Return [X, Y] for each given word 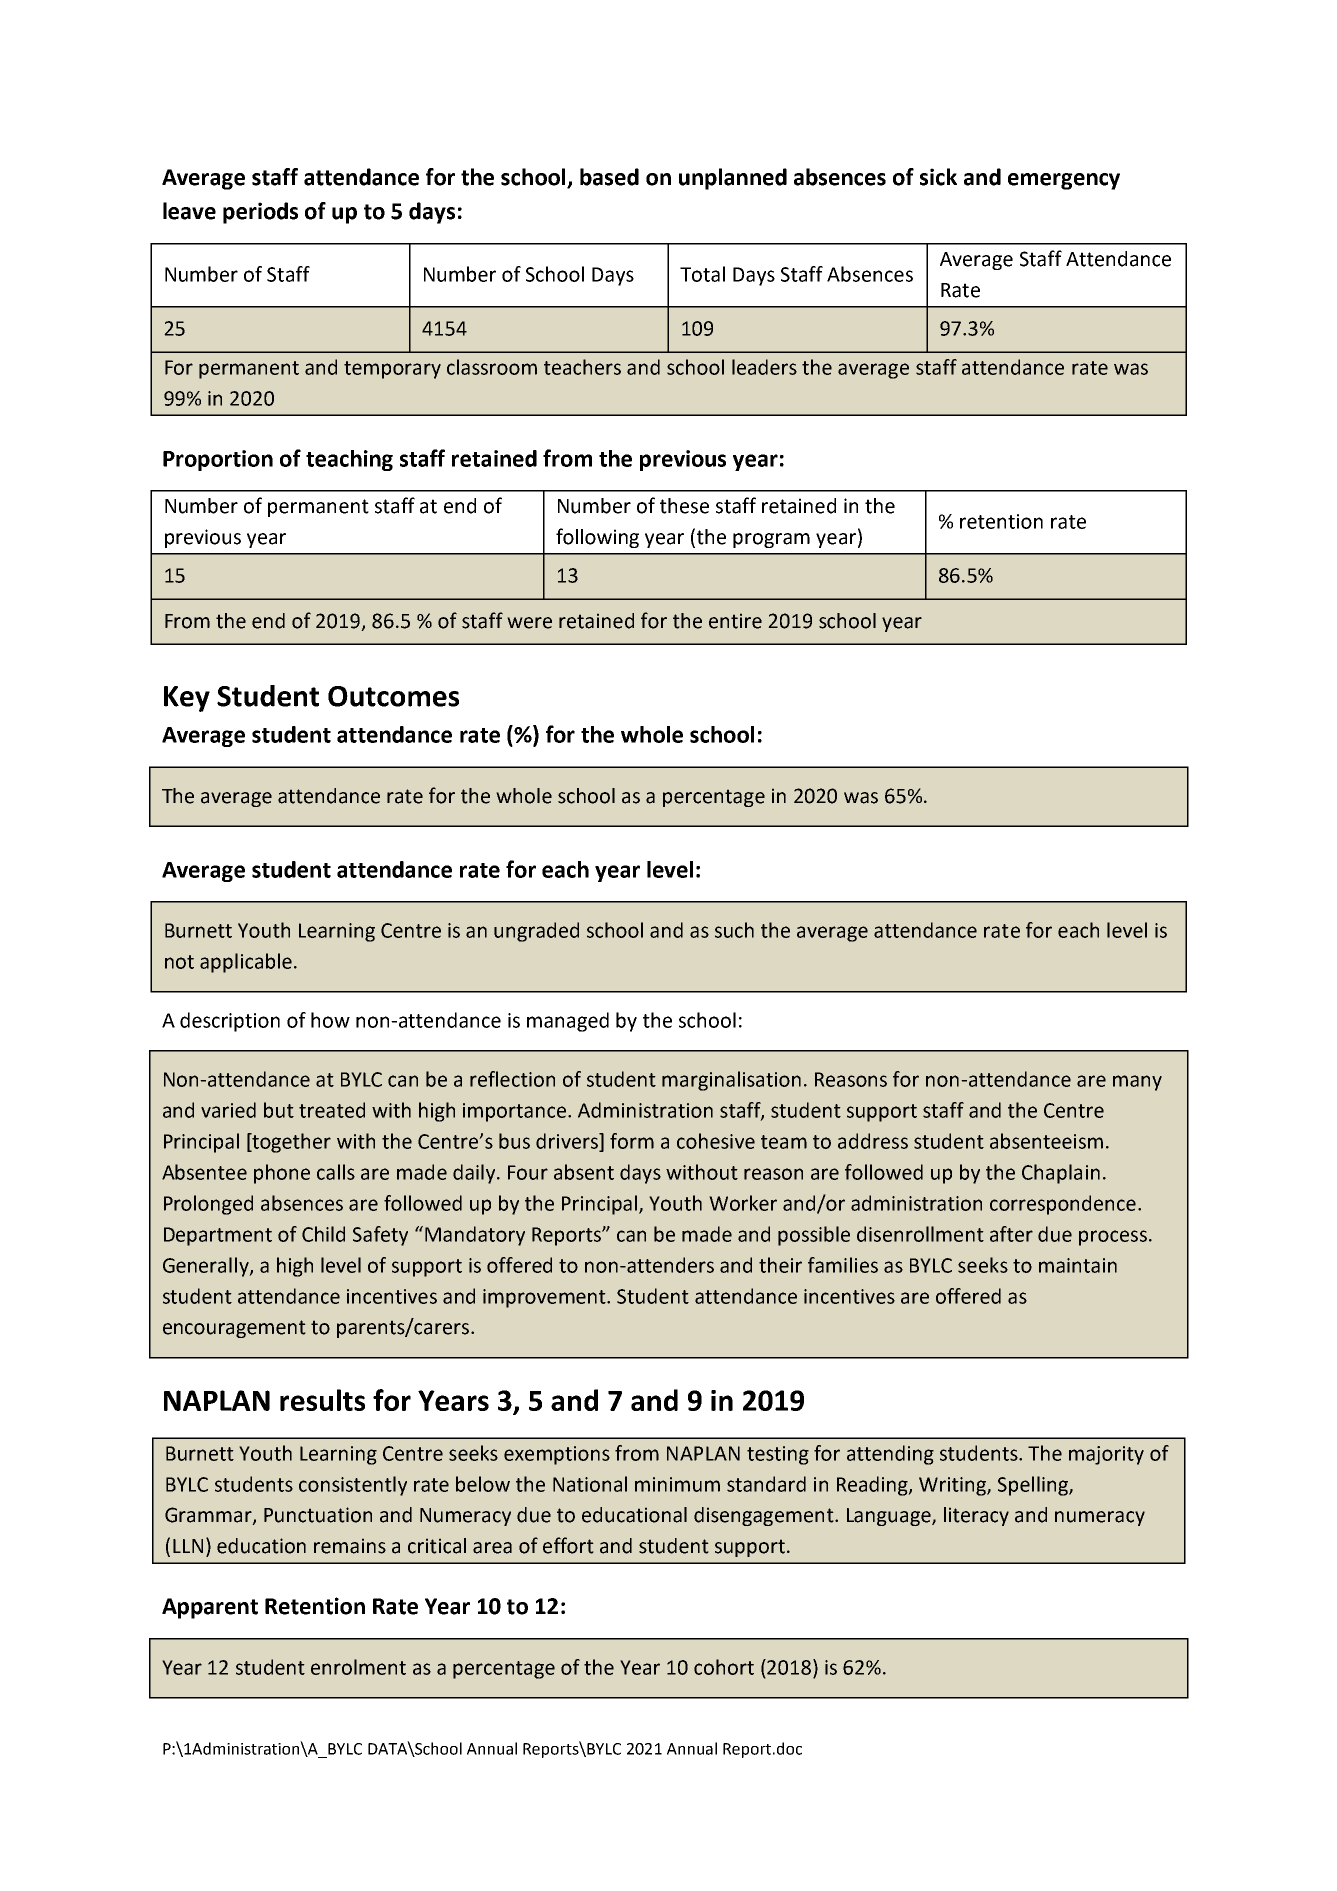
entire [735, 621]
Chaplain [1061, 1174]
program [771, 540]
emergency [1064, 181]
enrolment [358, 1667]
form [632, 1141]
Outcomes [393, 696]
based [609, 177]
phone [282, 1174]
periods [260, 213]
